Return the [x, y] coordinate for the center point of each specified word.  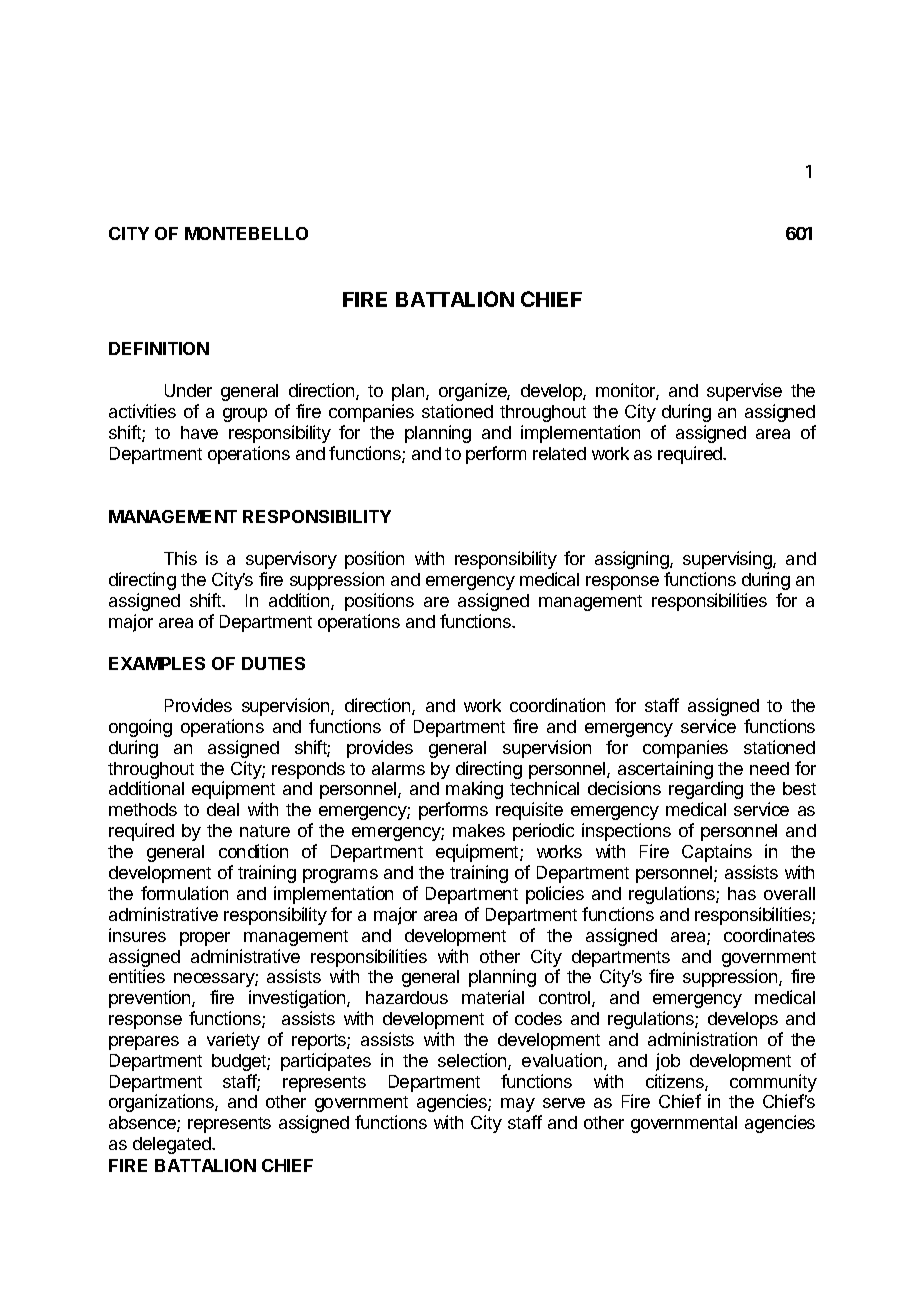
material [493, 997]
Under [188, 390]
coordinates [769, 935]
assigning [633, 560]
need [769, 768]
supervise [744, 392]
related [559, 453]
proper [205, 939]
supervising [728, 560]
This [180, 558]
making [474, 790]
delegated [173, 1145]
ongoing [140, 728]
